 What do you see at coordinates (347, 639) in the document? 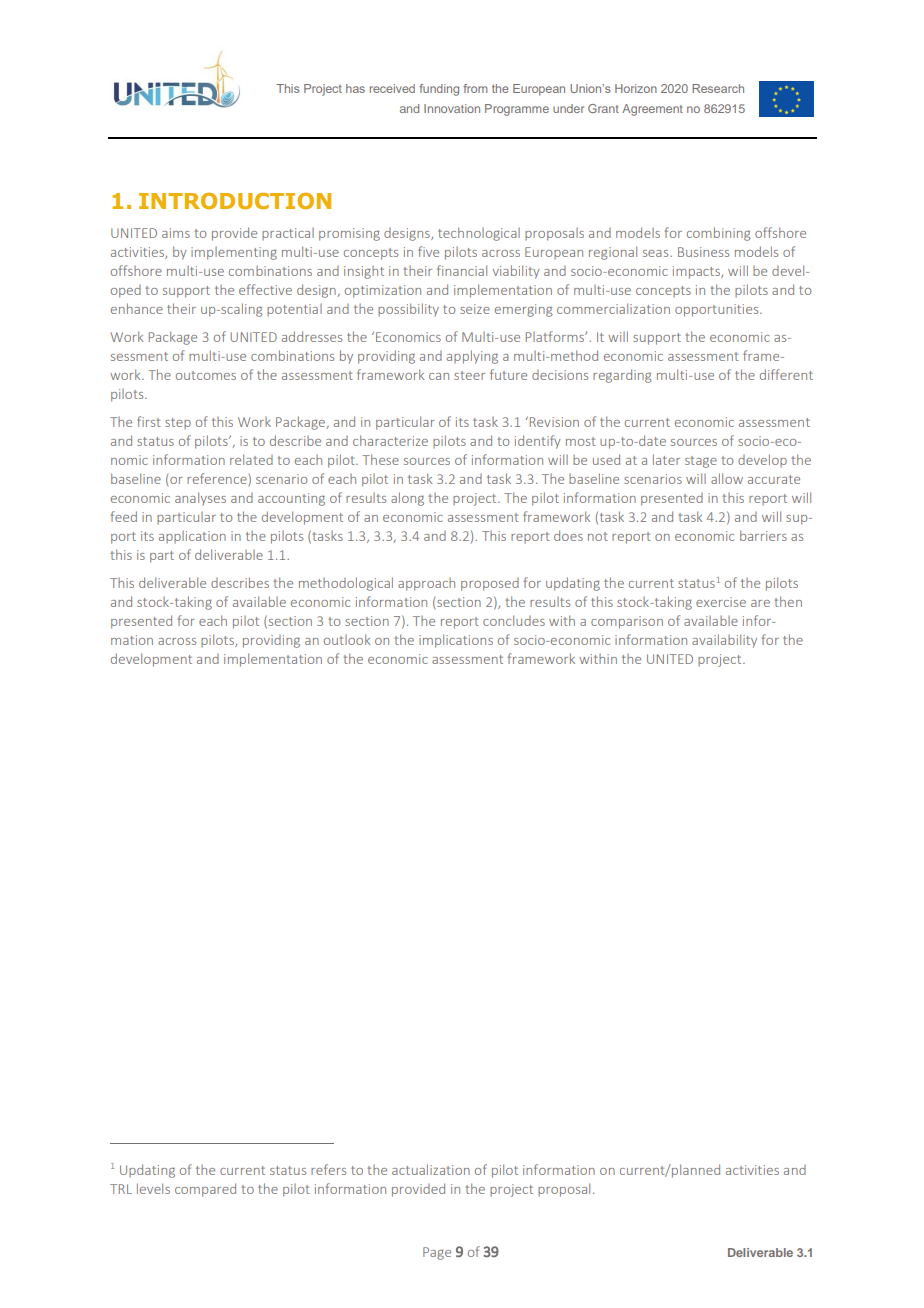
I see `outlook` at bounding box center [347, 639].
